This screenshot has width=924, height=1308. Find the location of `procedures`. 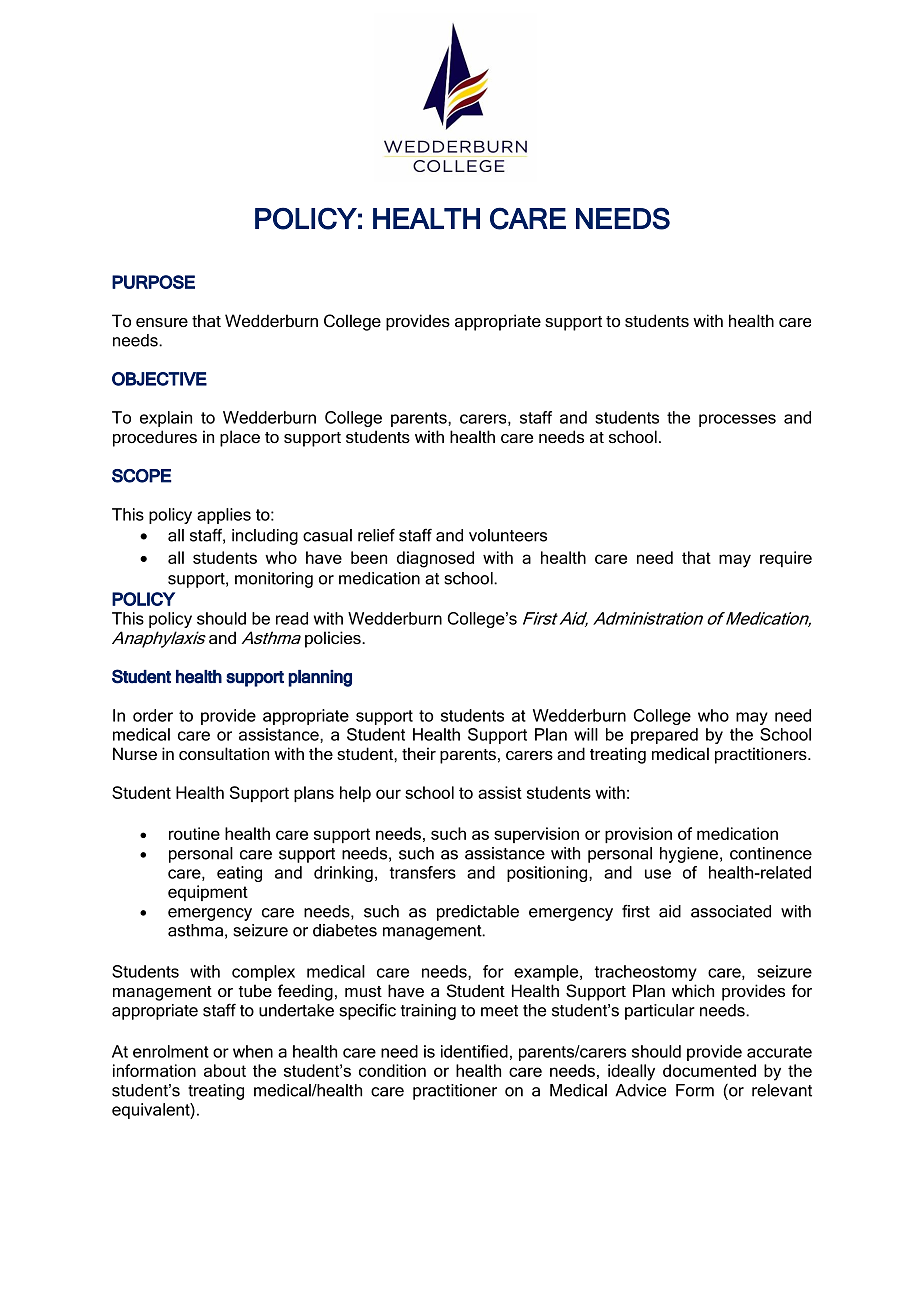

procedures is located at coordinates (155, 438).
